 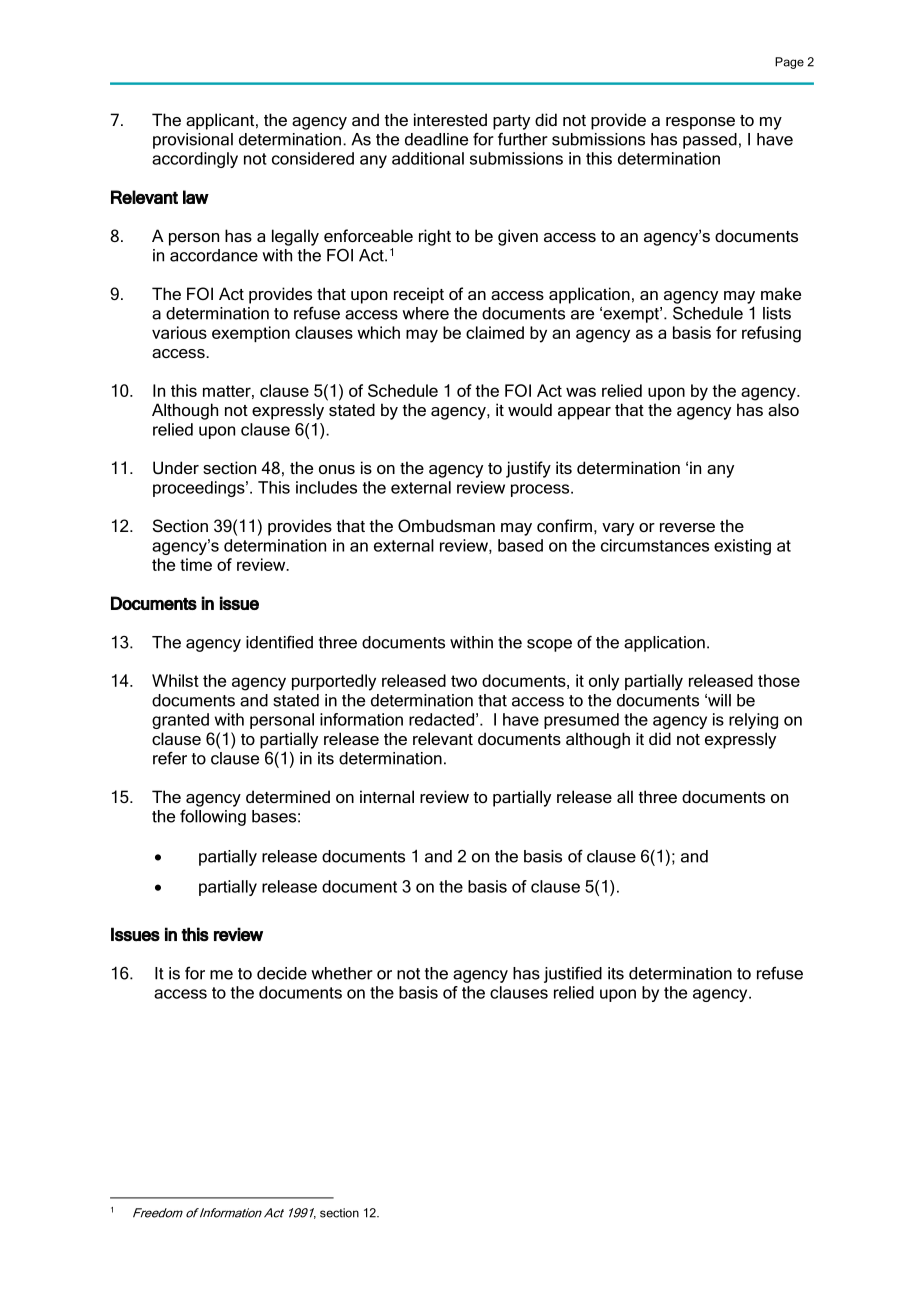 I want to click on decide, so click(x=282, y=973).
